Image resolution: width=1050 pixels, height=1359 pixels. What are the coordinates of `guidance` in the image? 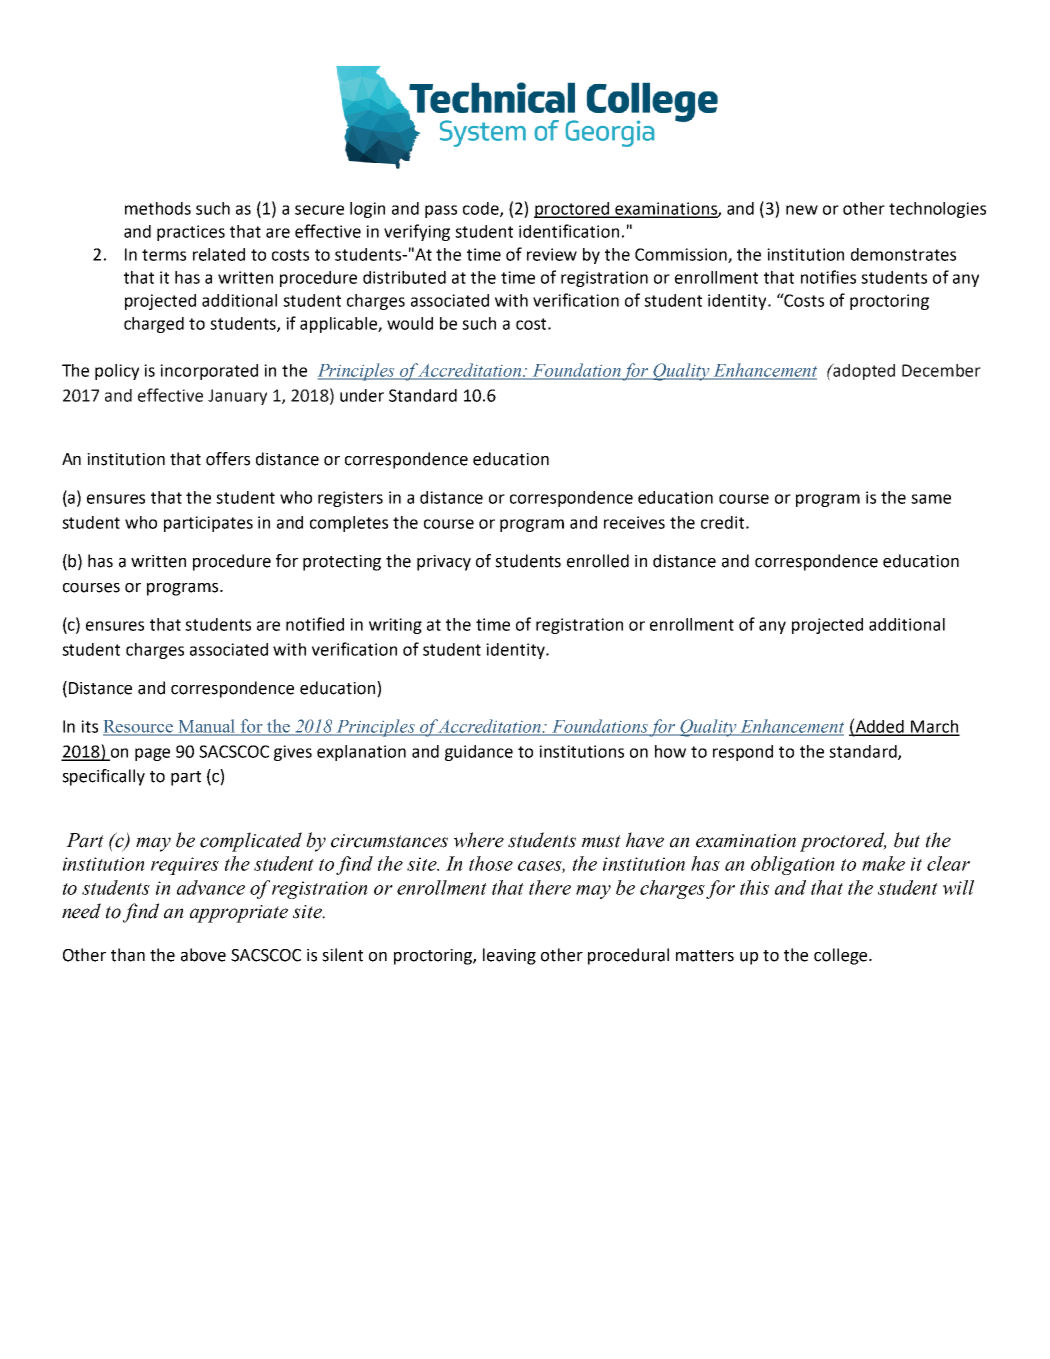 It's located at (479, 753).
